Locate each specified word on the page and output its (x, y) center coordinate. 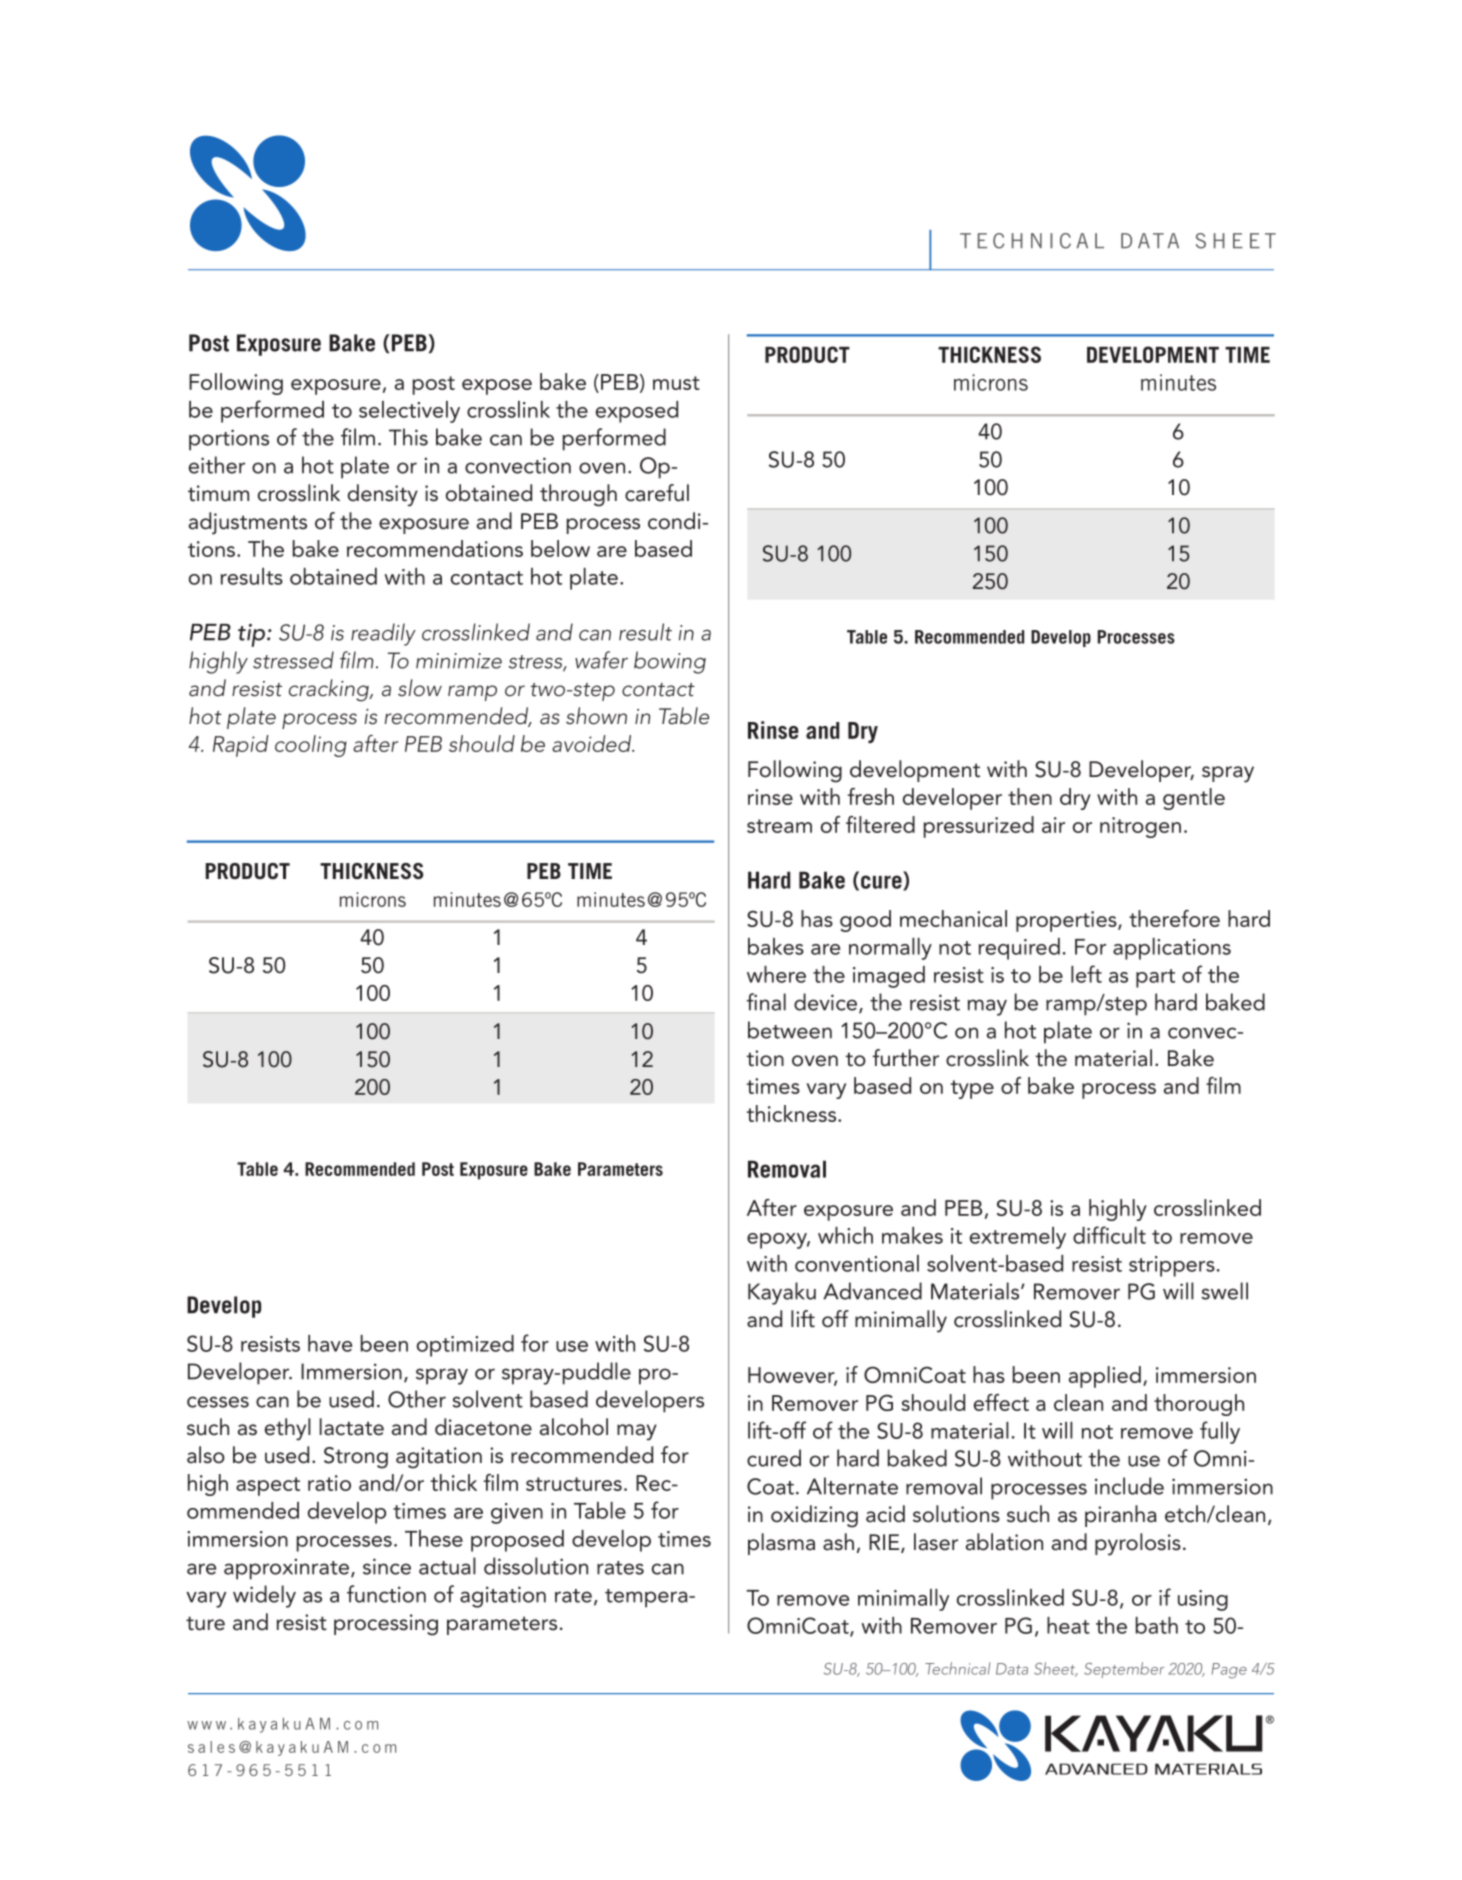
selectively (409, 412)
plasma (781, 1544)
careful (657, 493)
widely (264, 1596)
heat (1068, 1625)
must (676, 383)
